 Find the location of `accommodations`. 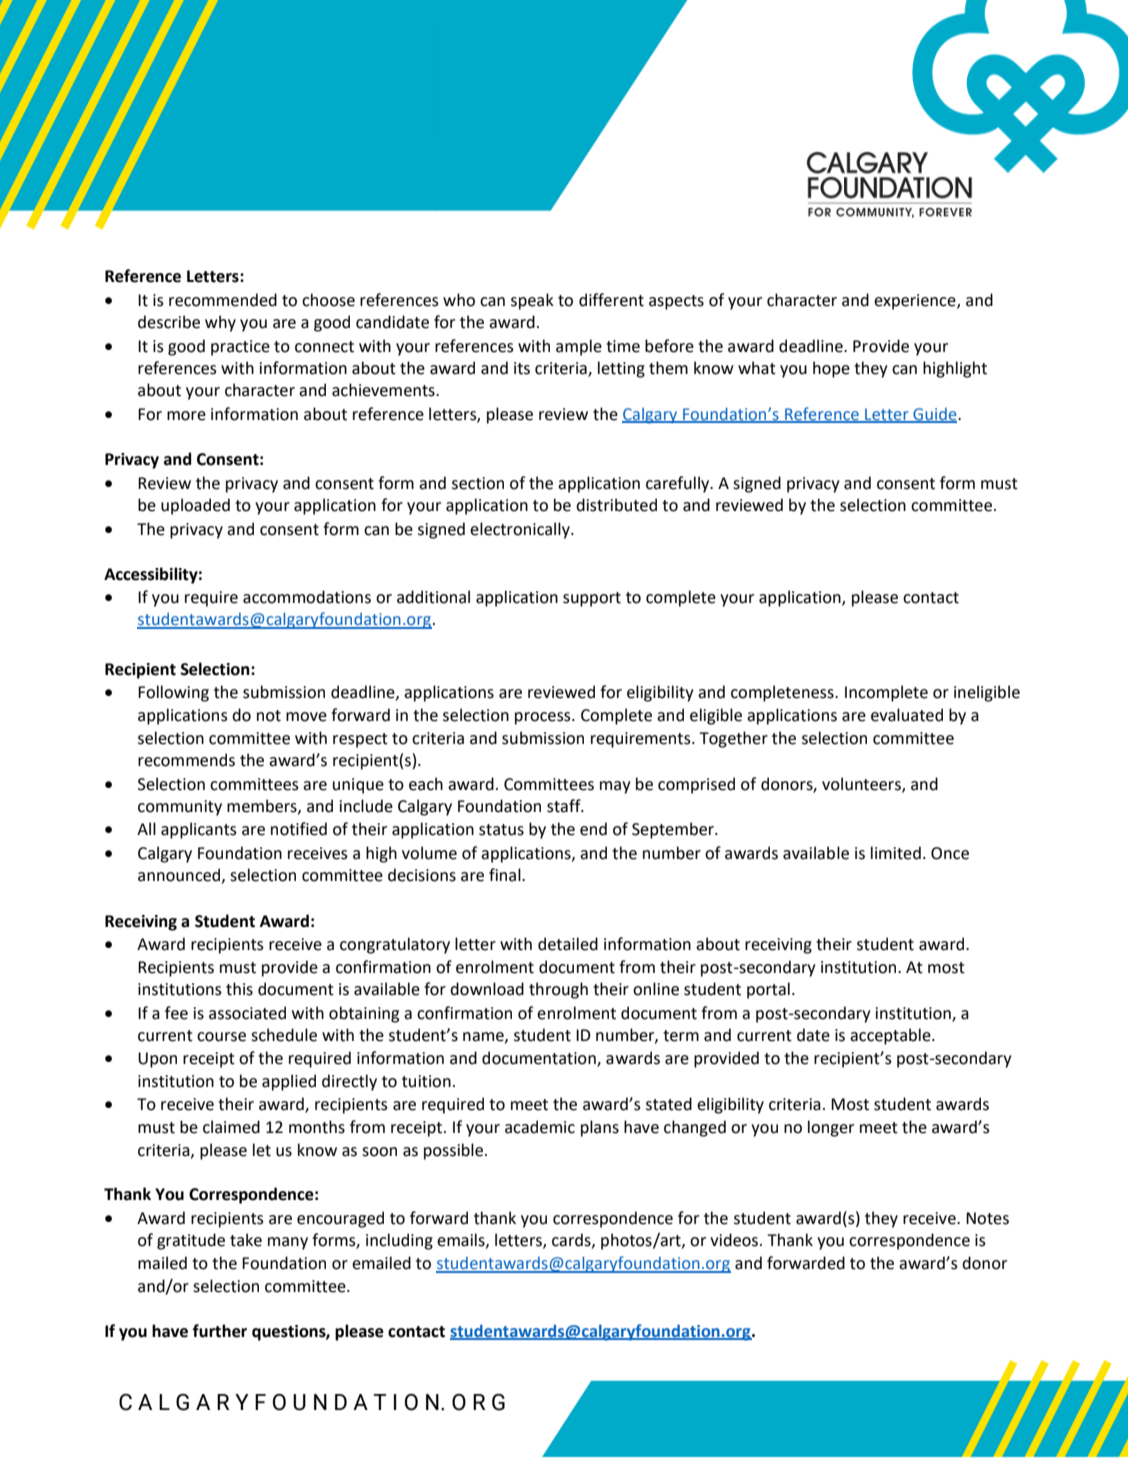

accommodations is located at coordinates (307, 597).
